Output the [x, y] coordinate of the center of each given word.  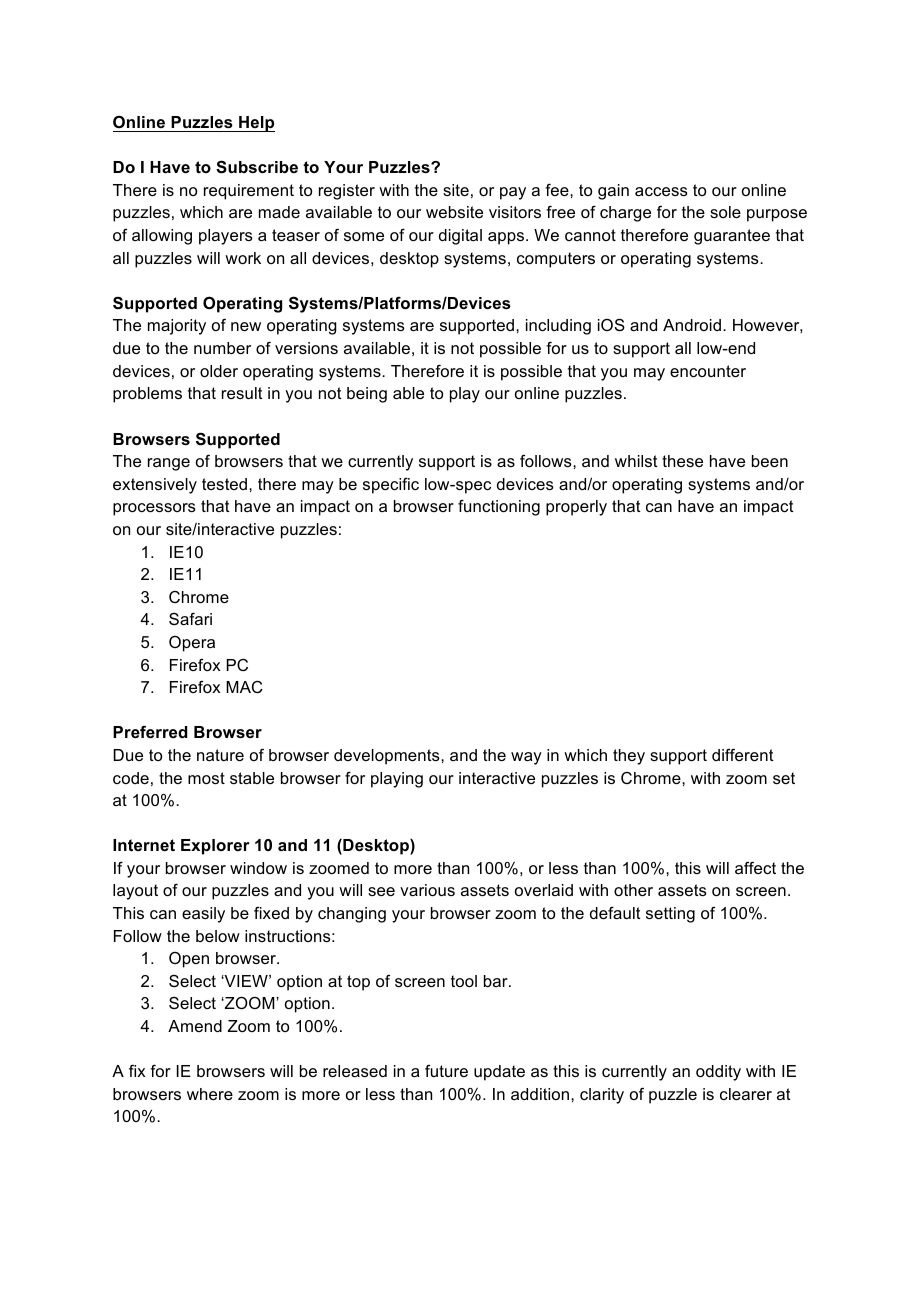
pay [513, 193]
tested [226, 484]
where [210, 1094]
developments [388, 757]
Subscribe [257, 167]
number [222, 348]
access [661, 191]
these [682, 461]
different [743, 755]
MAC [244, 687]
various [427, 890]
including [558, 327]
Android [692, 325]
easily [203, 915]
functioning [499, 508]
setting [670, 915]
